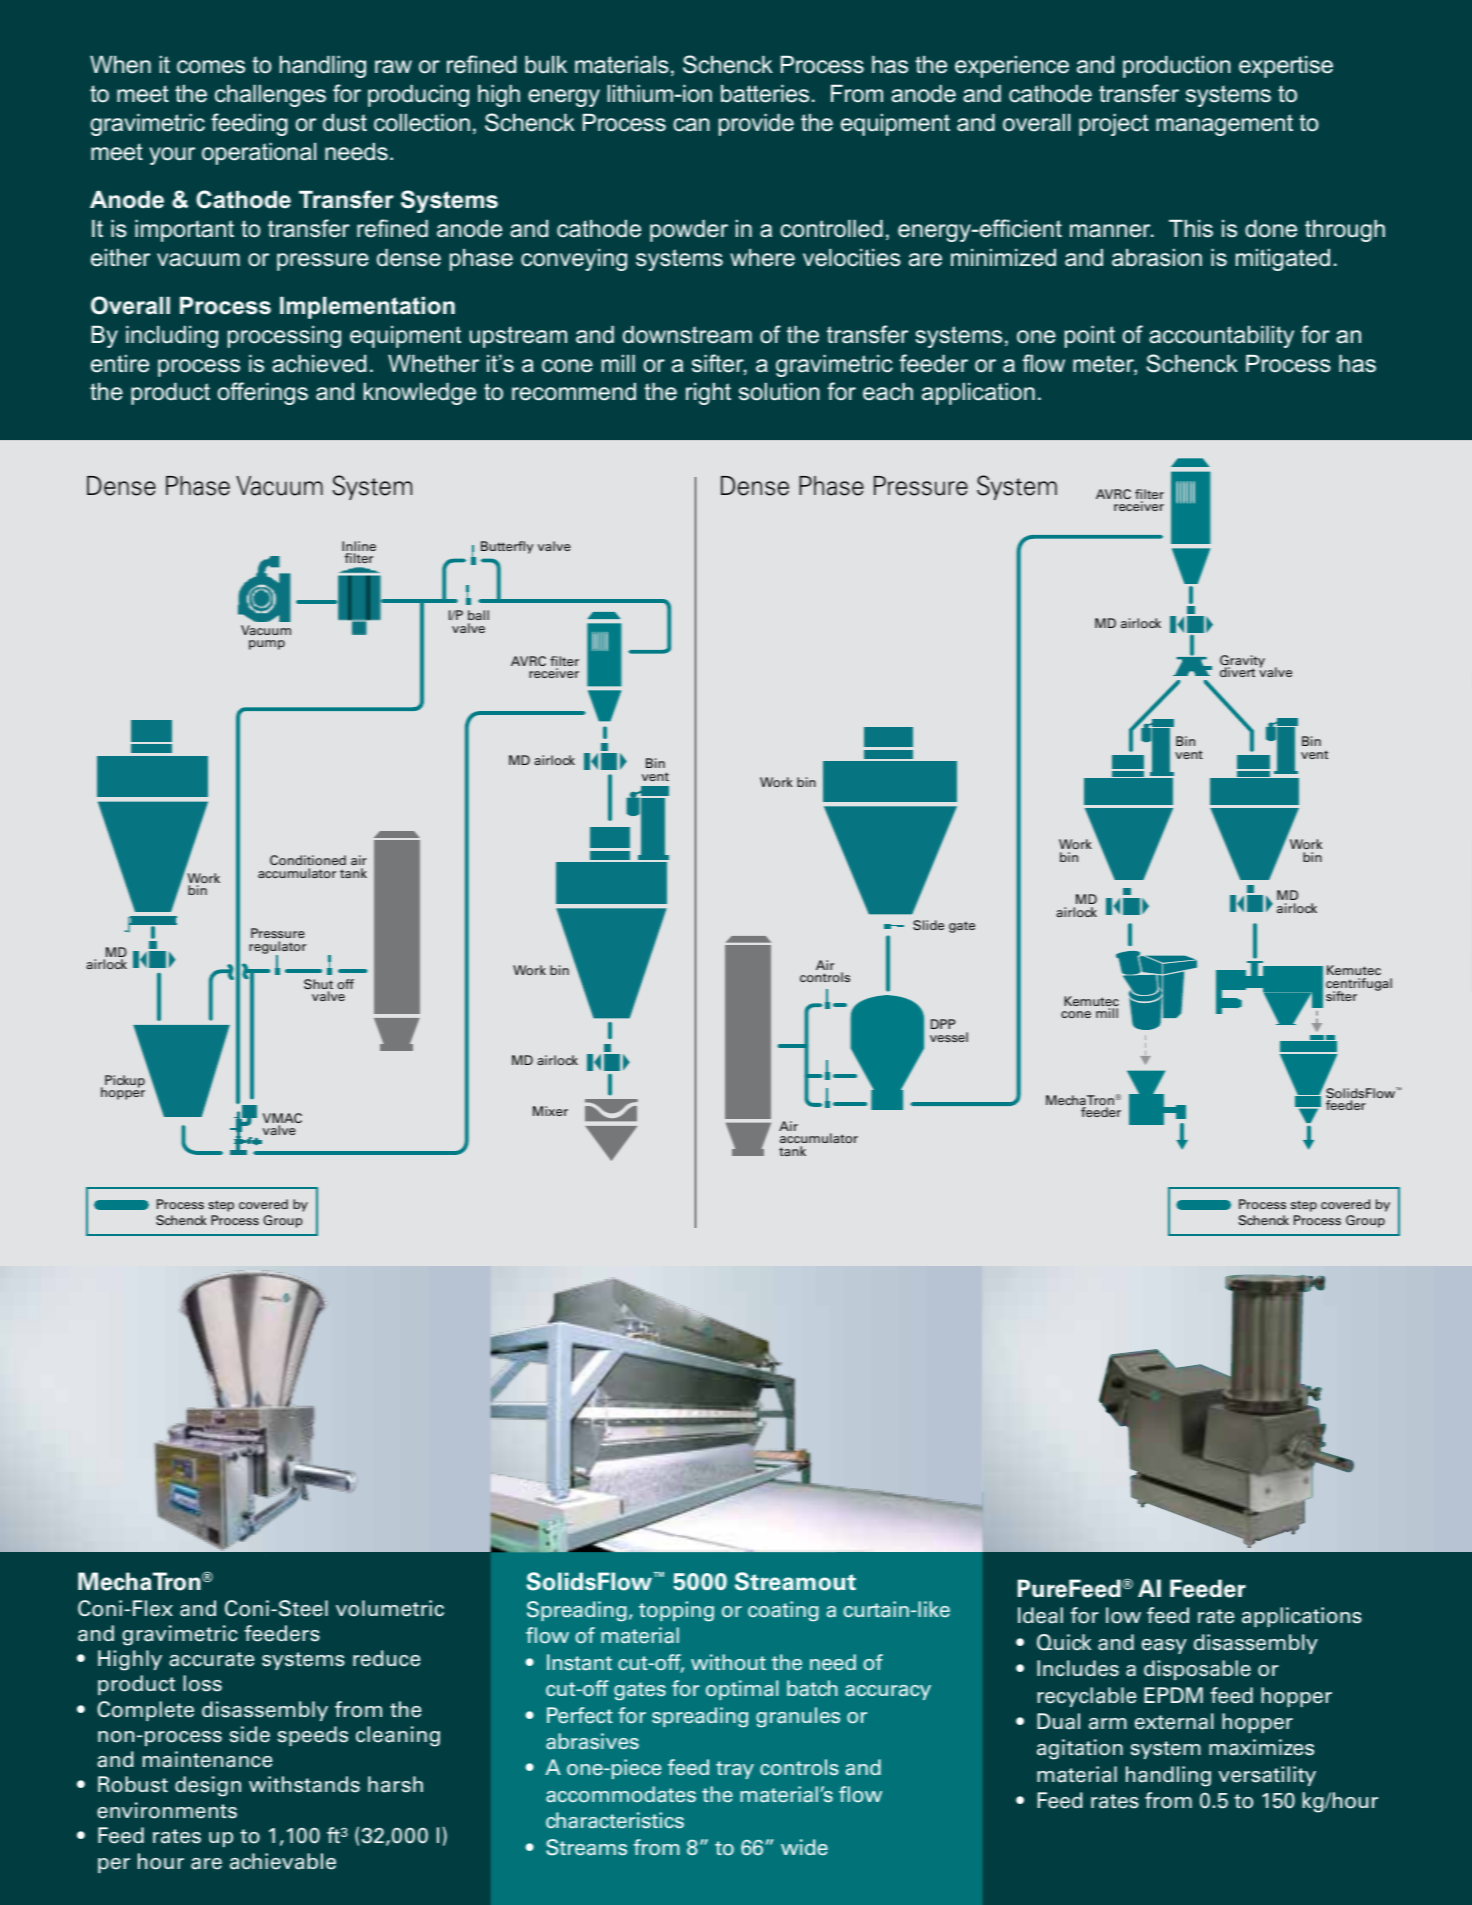 The image size is (1472, 1905). Describe the element at coordinates (1267, 1776) in the screenshot. I see `versatility` at that location.
